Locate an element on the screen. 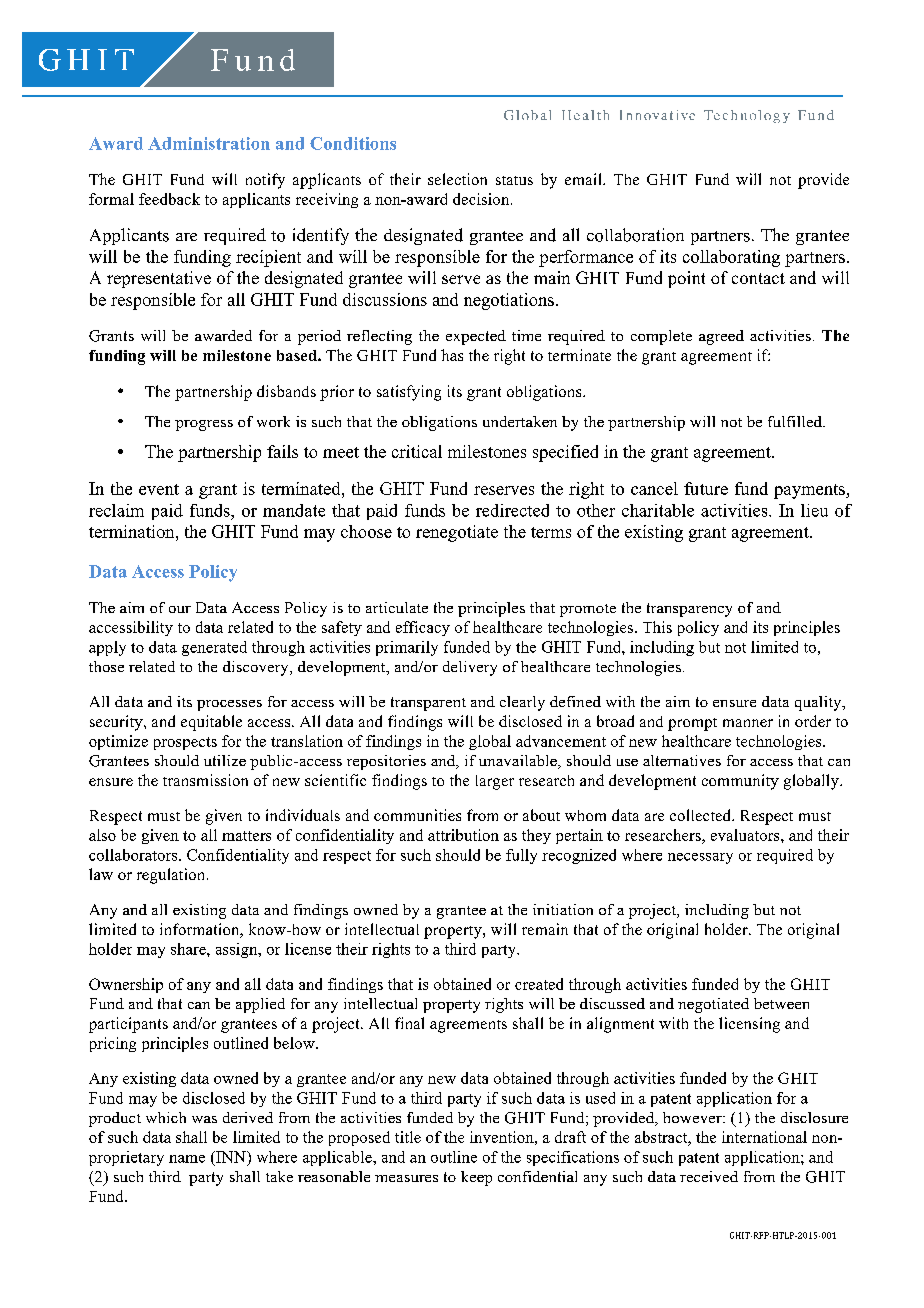 This screenshot has width=924, height=1308. international is located at coordinates (764, 1137).
